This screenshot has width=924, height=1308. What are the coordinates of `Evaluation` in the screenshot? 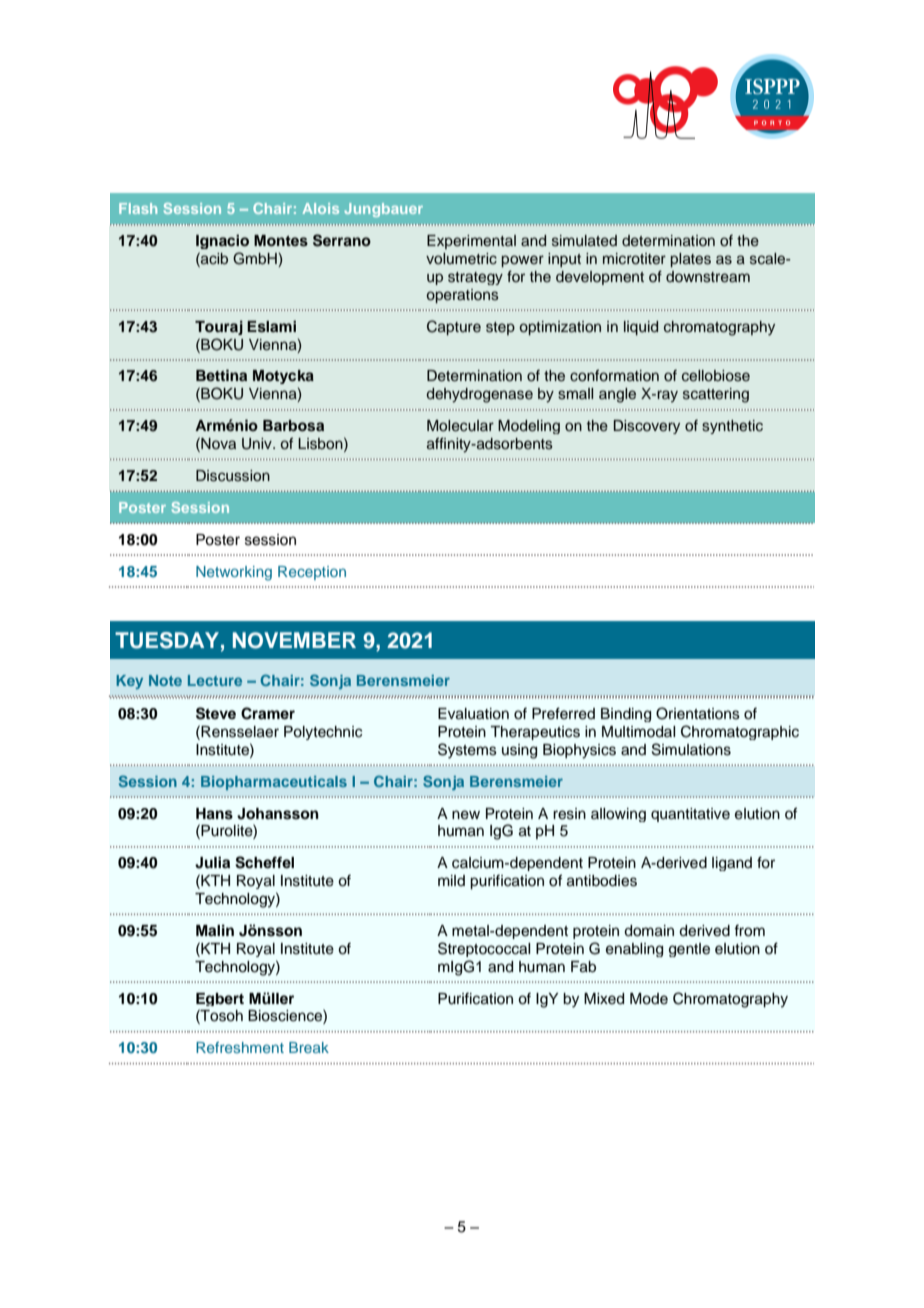 It's located at (473, 714).
